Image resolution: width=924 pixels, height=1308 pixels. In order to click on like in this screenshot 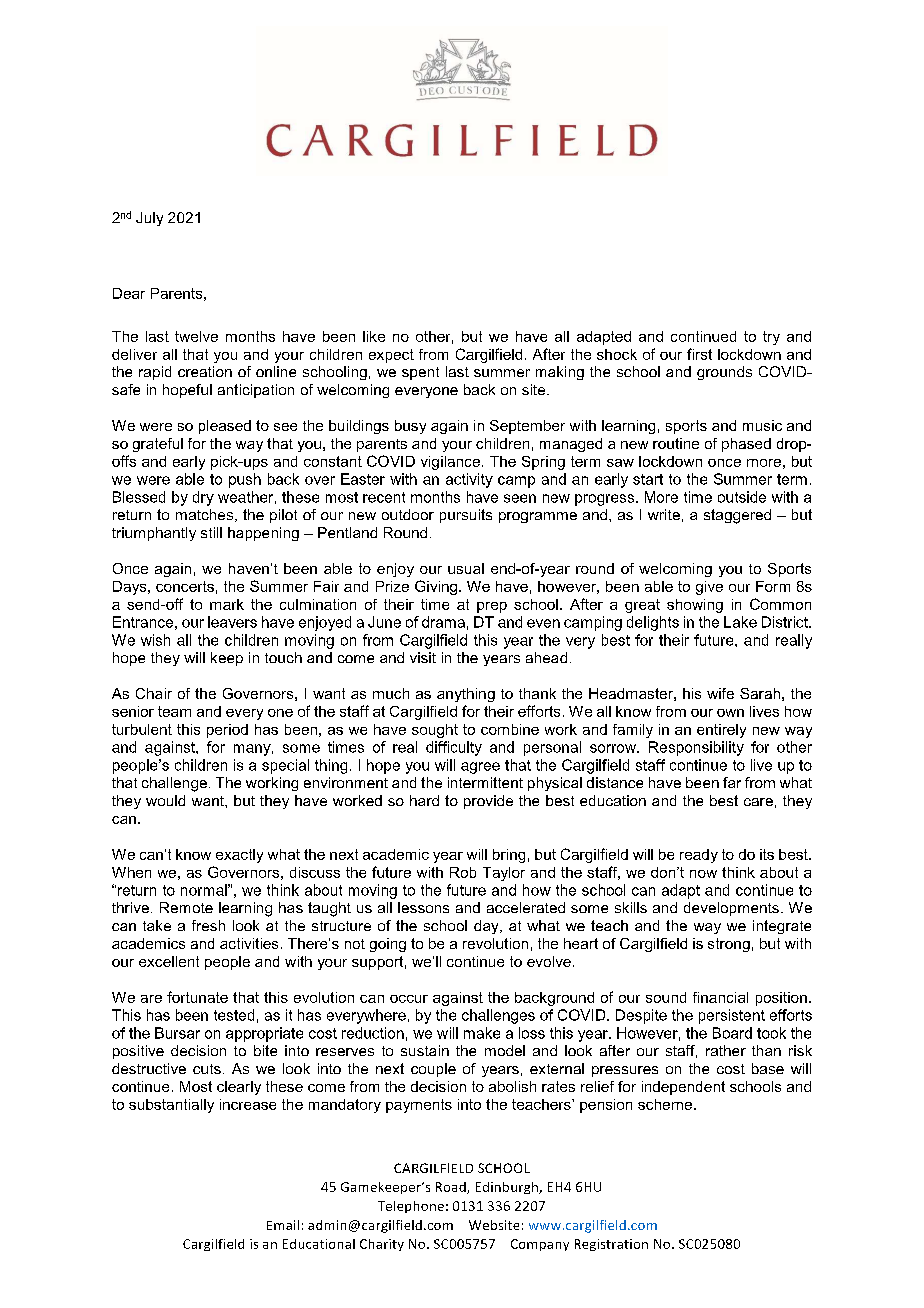, I will do `click(374, 336)`.
